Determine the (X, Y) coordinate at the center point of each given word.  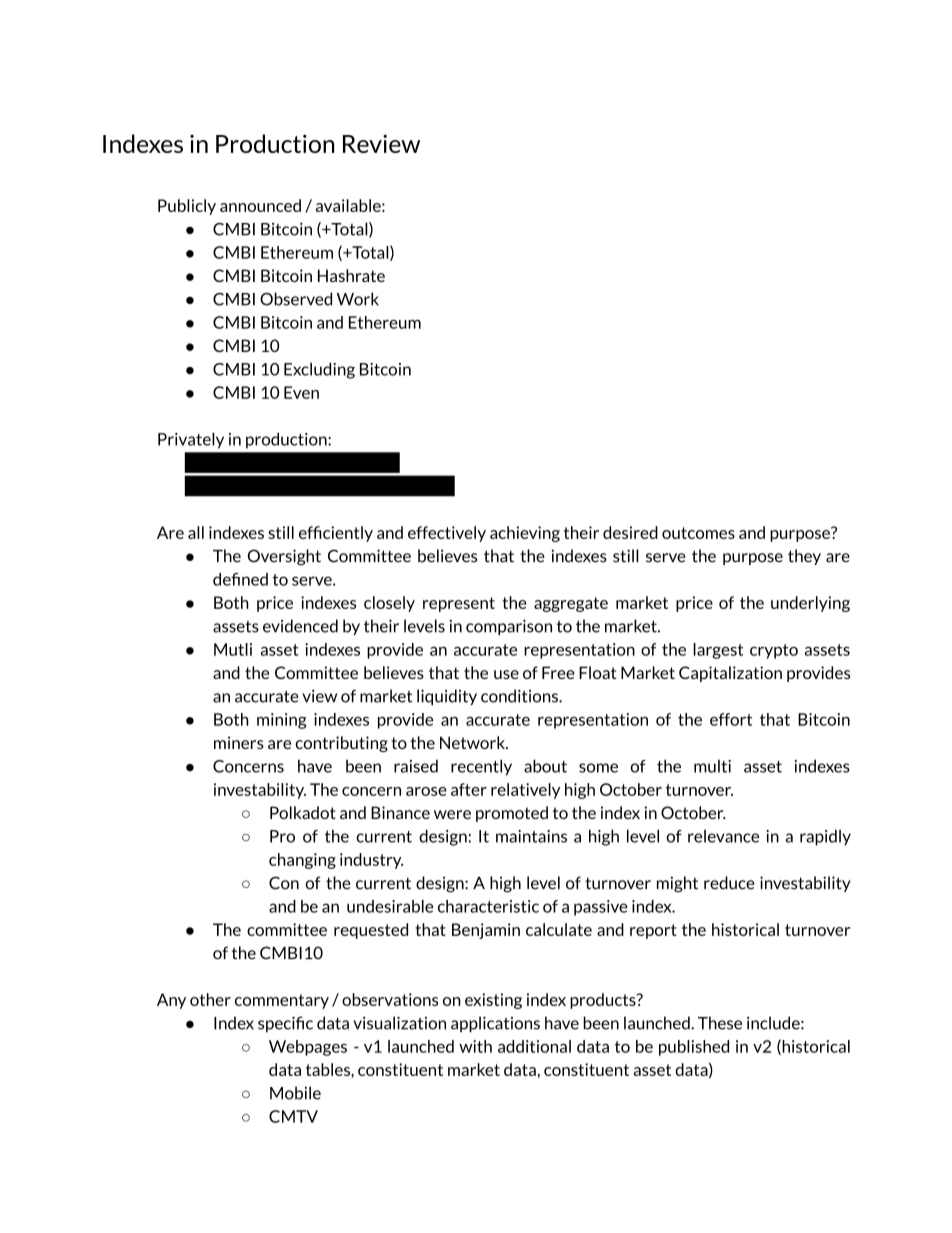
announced (260, 205)
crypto (774, 651)
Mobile (295, 1093)
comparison (509, 627)
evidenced (300, 626)
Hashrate (351, 275)
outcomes (698, 533)
